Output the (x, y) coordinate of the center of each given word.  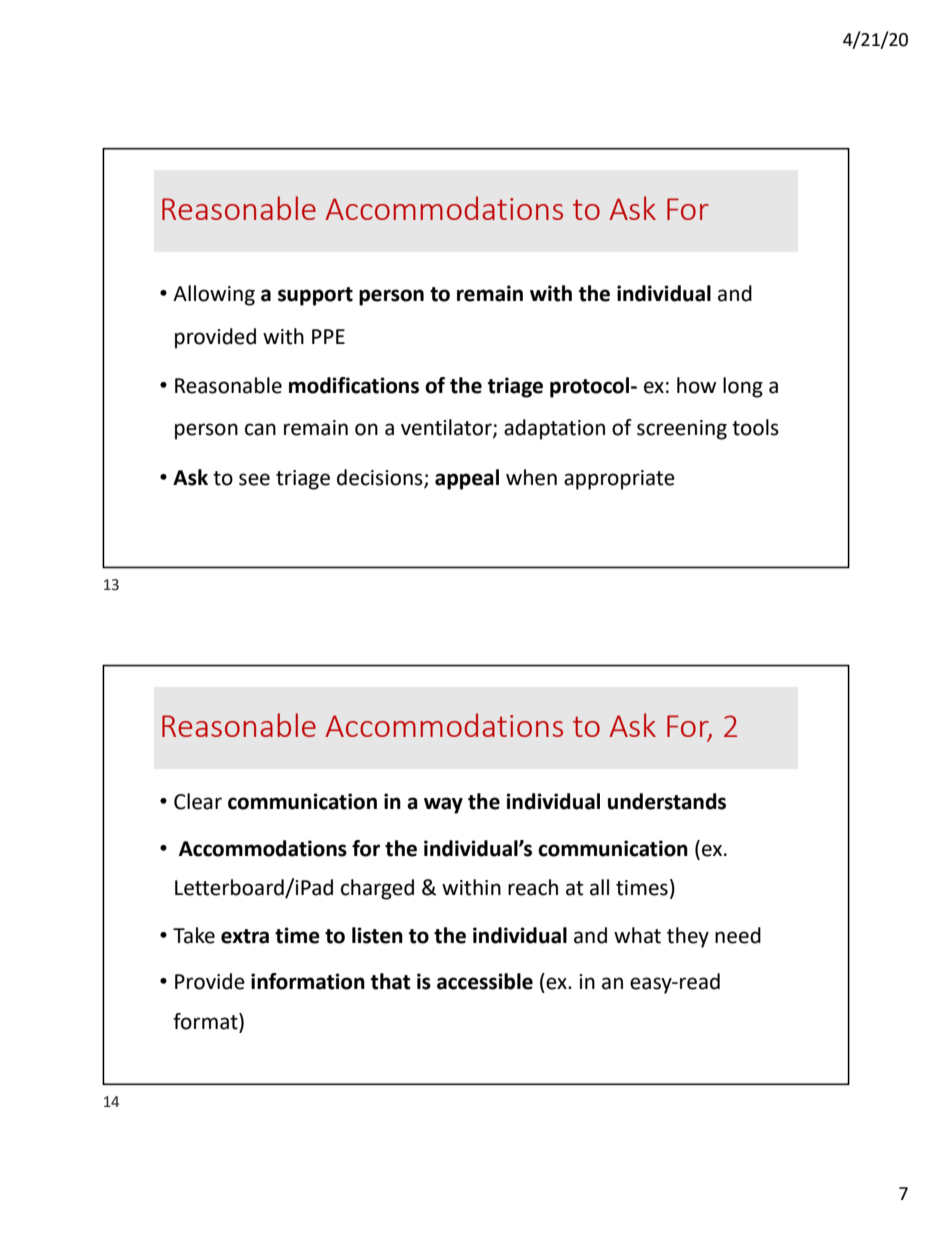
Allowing (214, 295)
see (254, 479)
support (315, 296)
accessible (485, 981)
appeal (467, 479)
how (696, 385)
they (688, 937)
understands (667, 801)
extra (245, 936)
